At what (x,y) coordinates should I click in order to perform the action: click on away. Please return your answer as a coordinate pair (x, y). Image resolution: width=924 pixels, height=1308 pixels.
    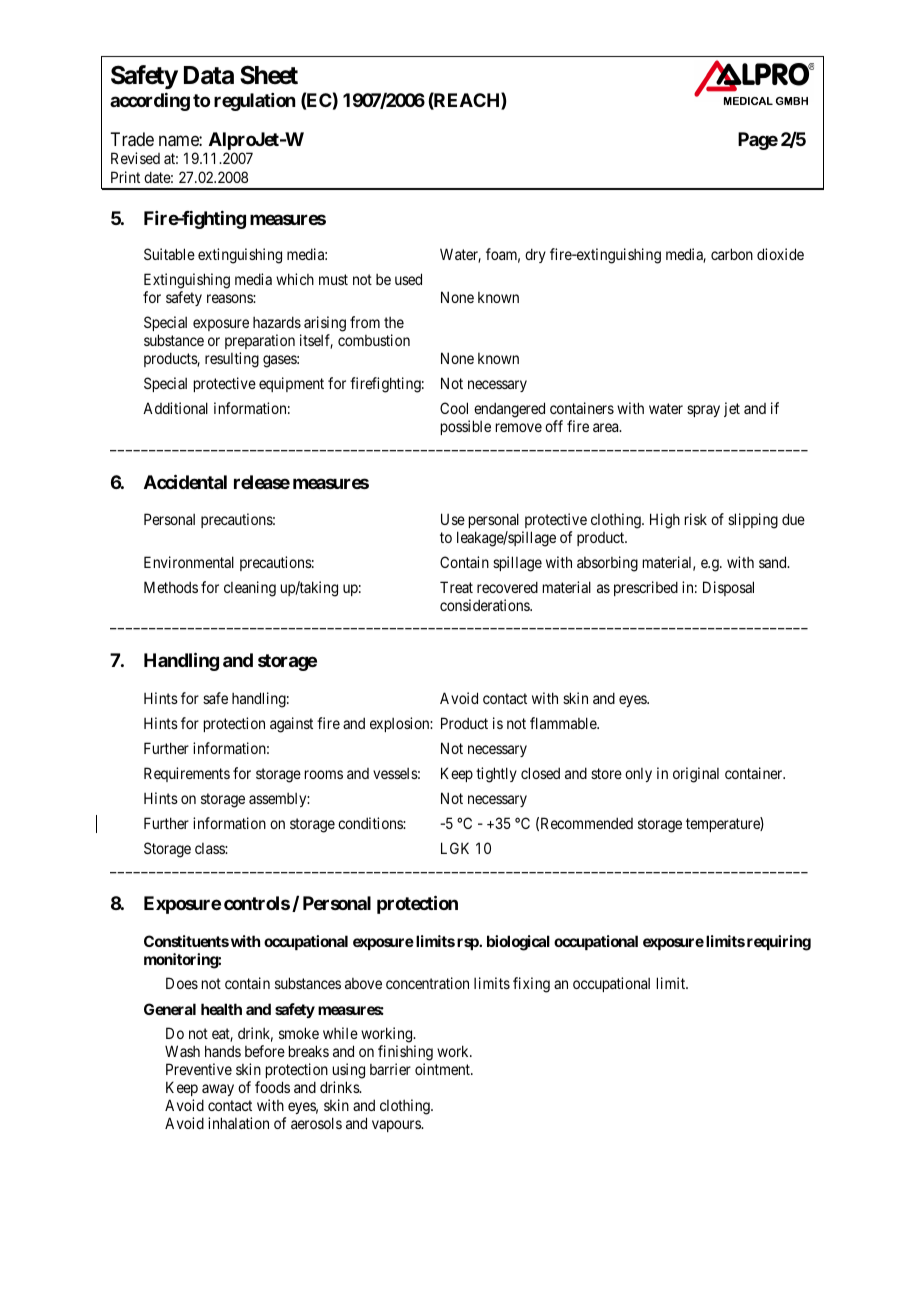
    Looking at the image, I should click on (218, 1090).
